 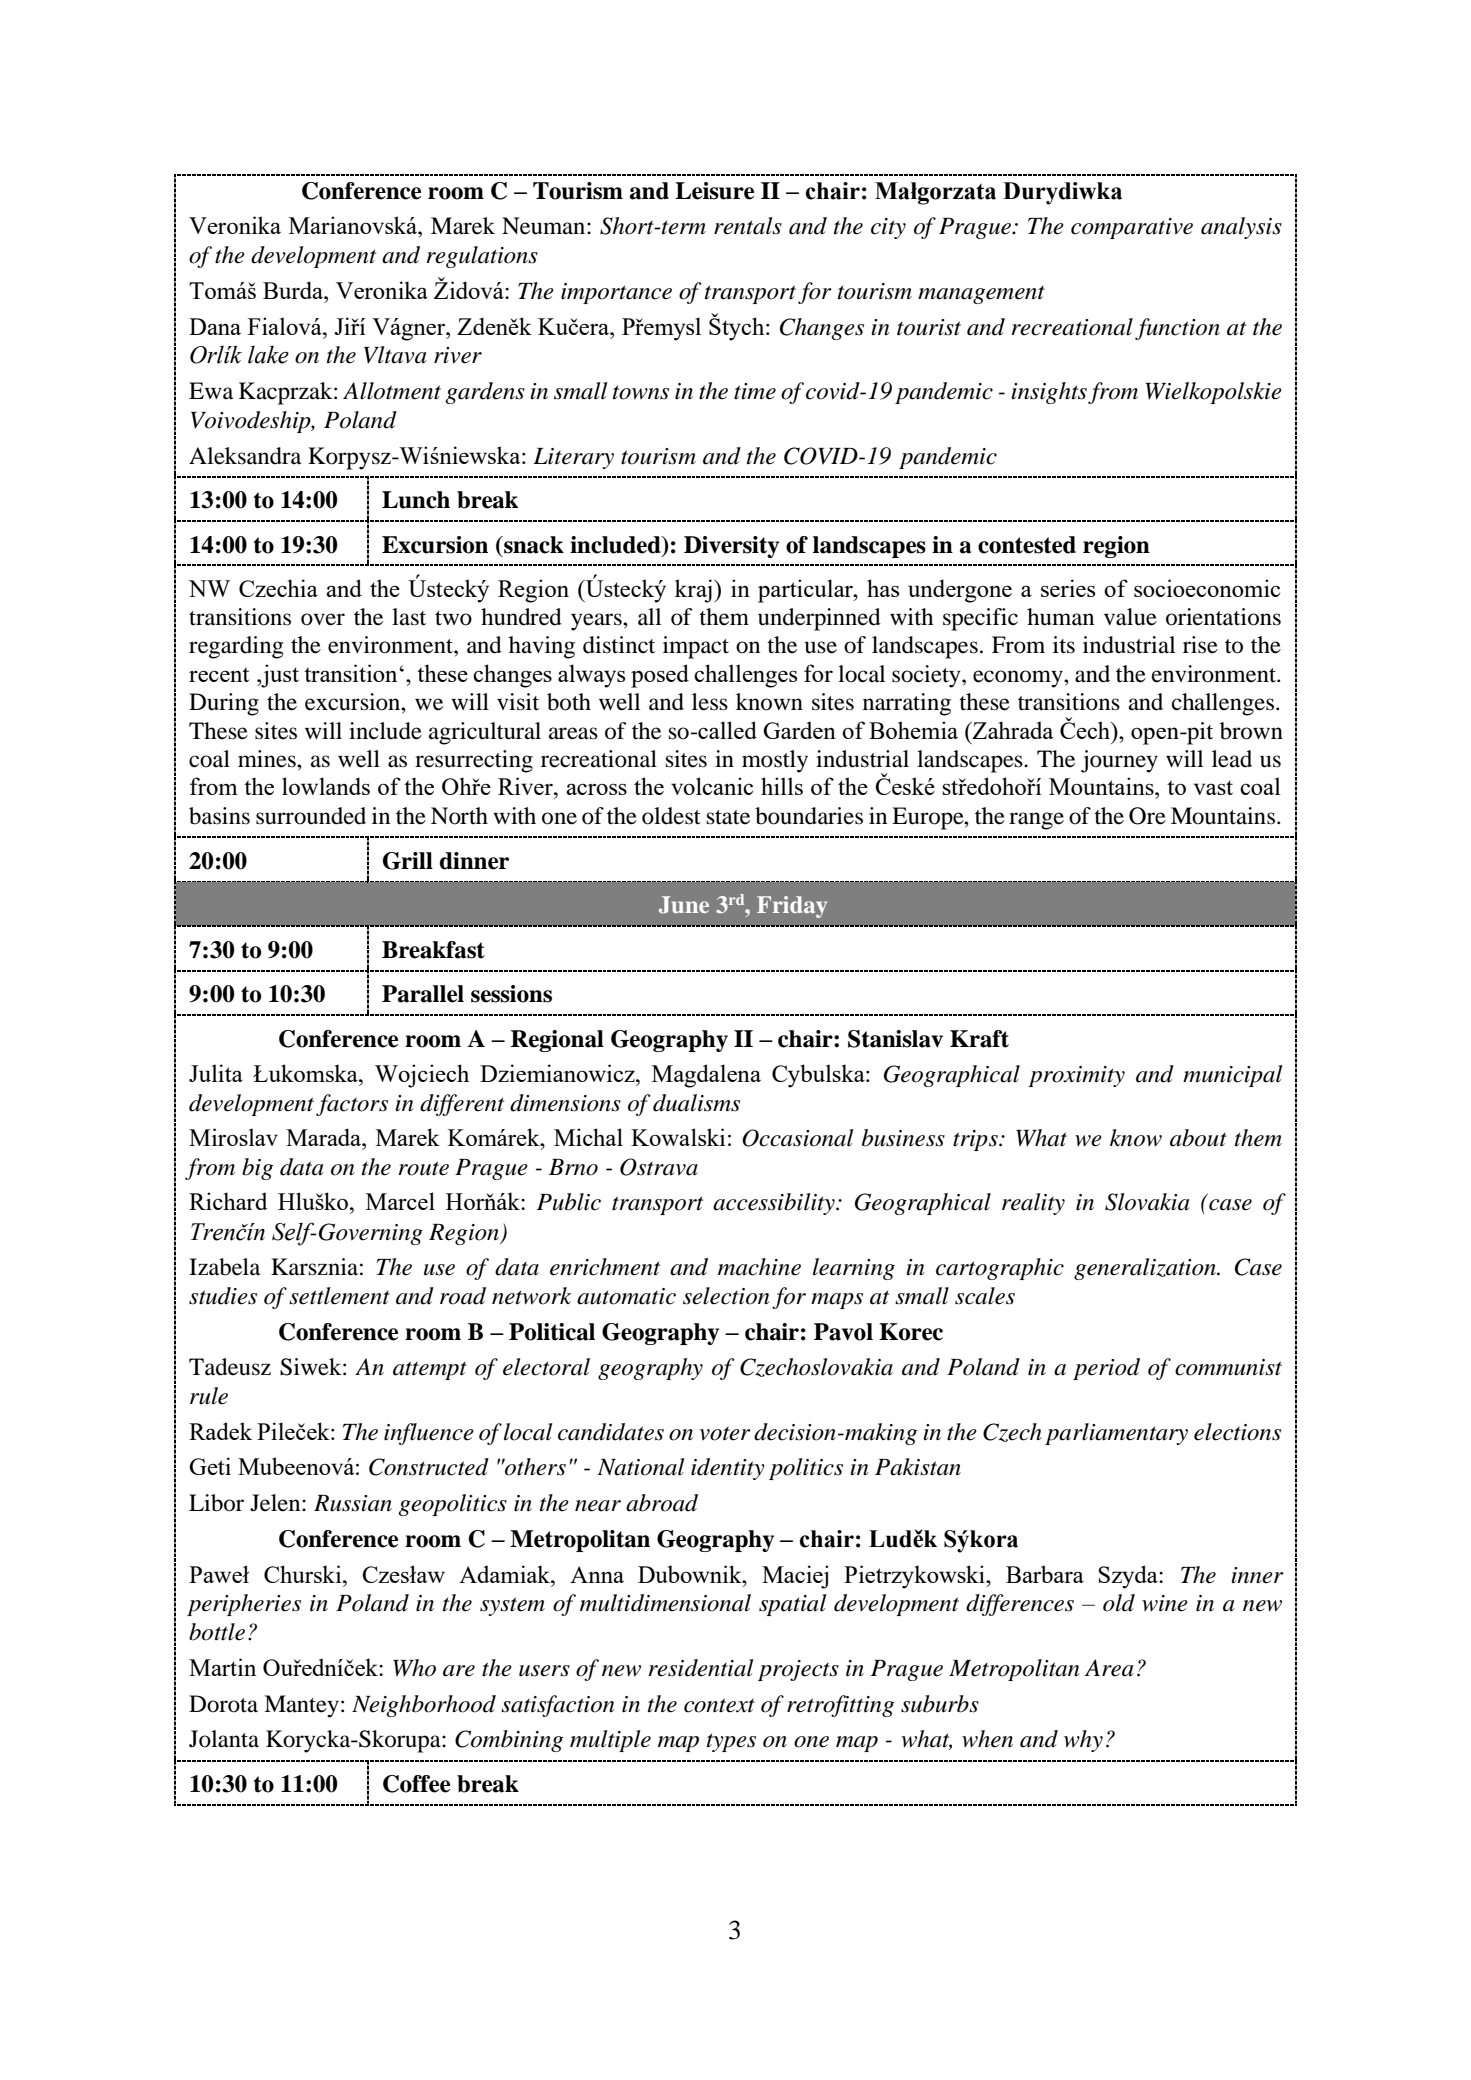 What do you see at coordinates (423, 994) in the screenshot?
I see `Parallel` at bounding box center [423, 994].
